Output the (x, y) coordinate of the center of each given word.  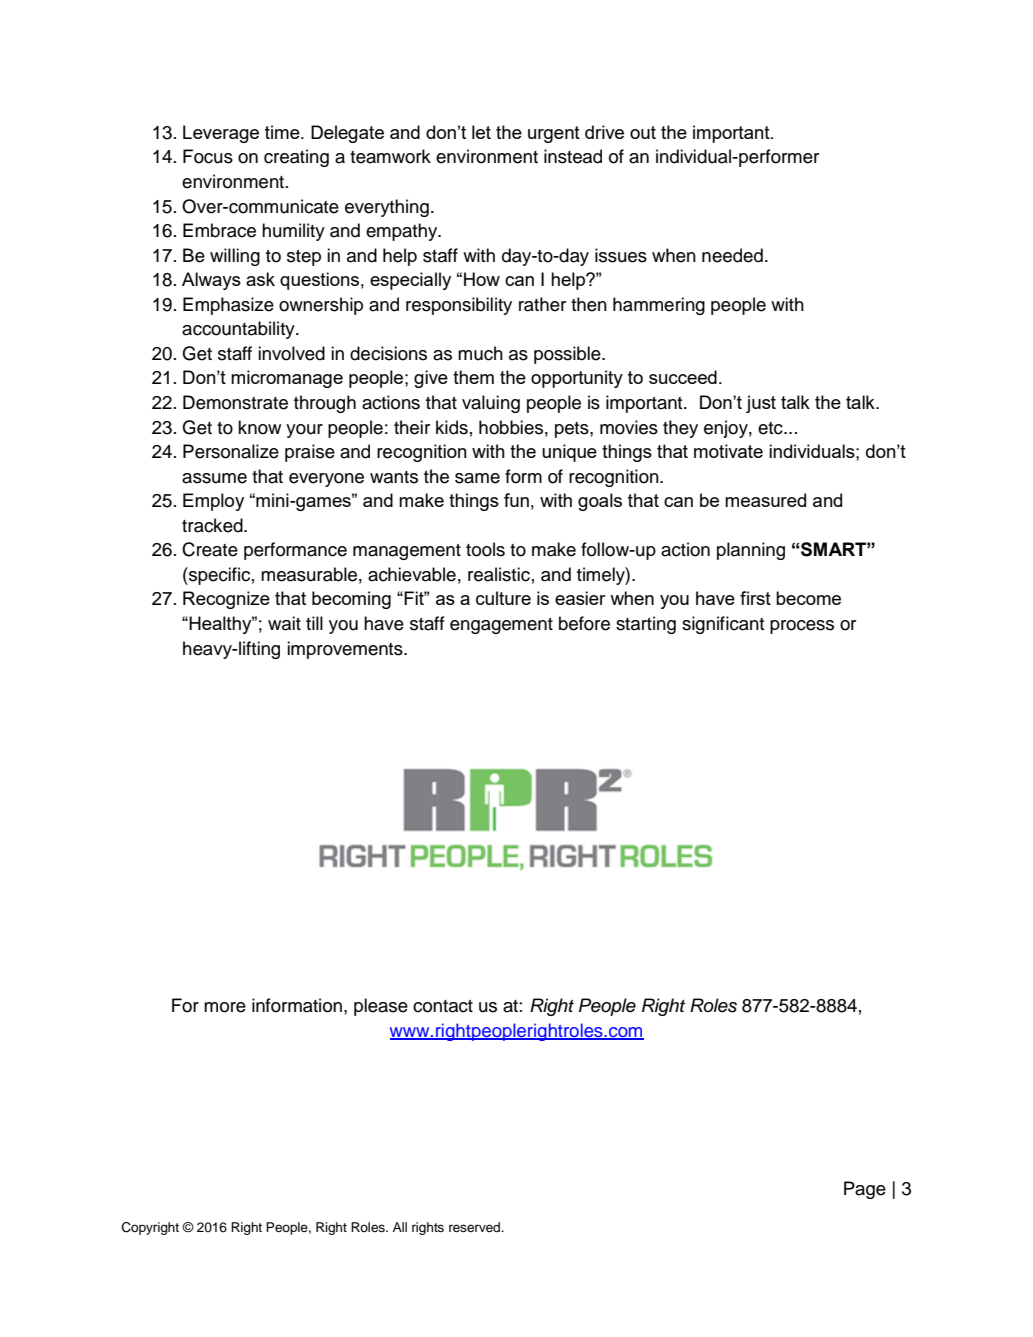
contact (443, 1006)
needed (732, 255)
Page (865, 1190)
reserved (476, 1227)
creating (296, 158)
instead (573, 156)
